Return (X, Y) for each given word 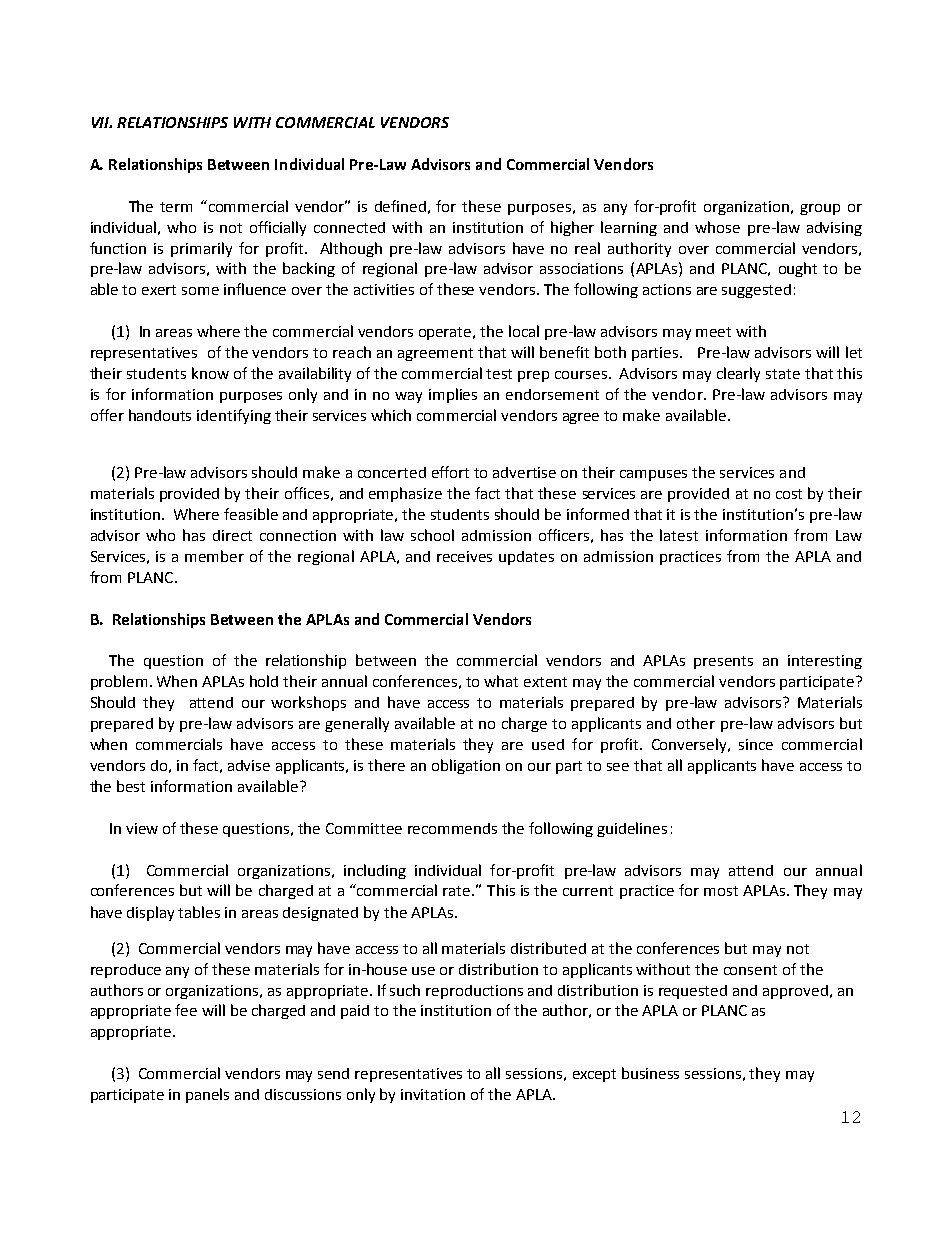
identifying (234, 416)
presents (723, 662)
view (142, 828)
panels (207, 1095)
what (501, 681)
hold (264, 681)
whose (717, 227)
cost (789, 494)
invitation (433, 1094)
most (721, 891)
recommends (452, 828)
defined (400, 206)
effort (450, 472)
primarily (201, 249)
